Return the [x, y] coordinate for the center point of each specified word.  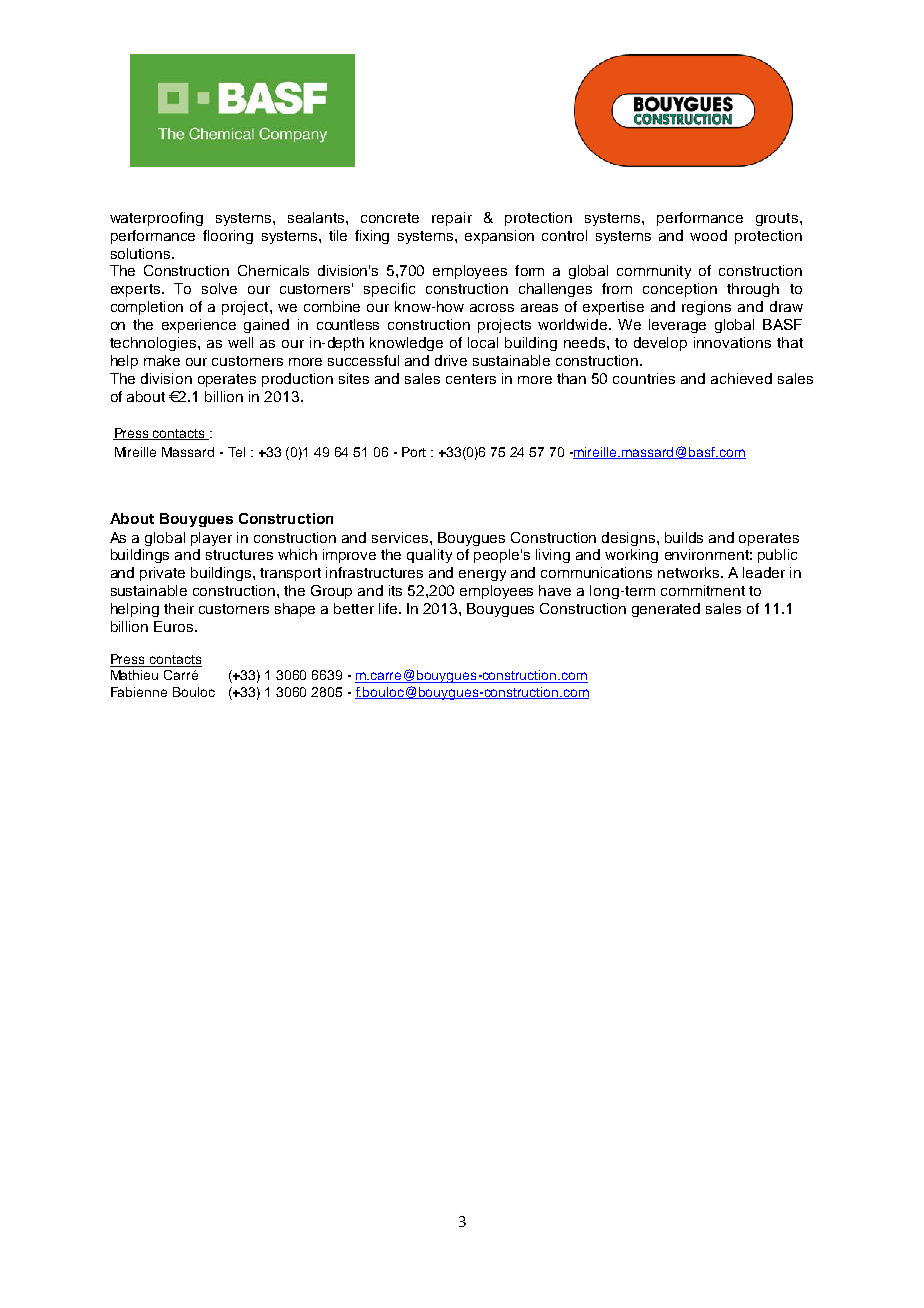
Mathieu [134, 675]
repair [452, 219]
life [389, 608]
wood [708, 235]
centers [471, 379]
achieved [741, 378]
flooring [228, 237]
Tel [236, 452]
